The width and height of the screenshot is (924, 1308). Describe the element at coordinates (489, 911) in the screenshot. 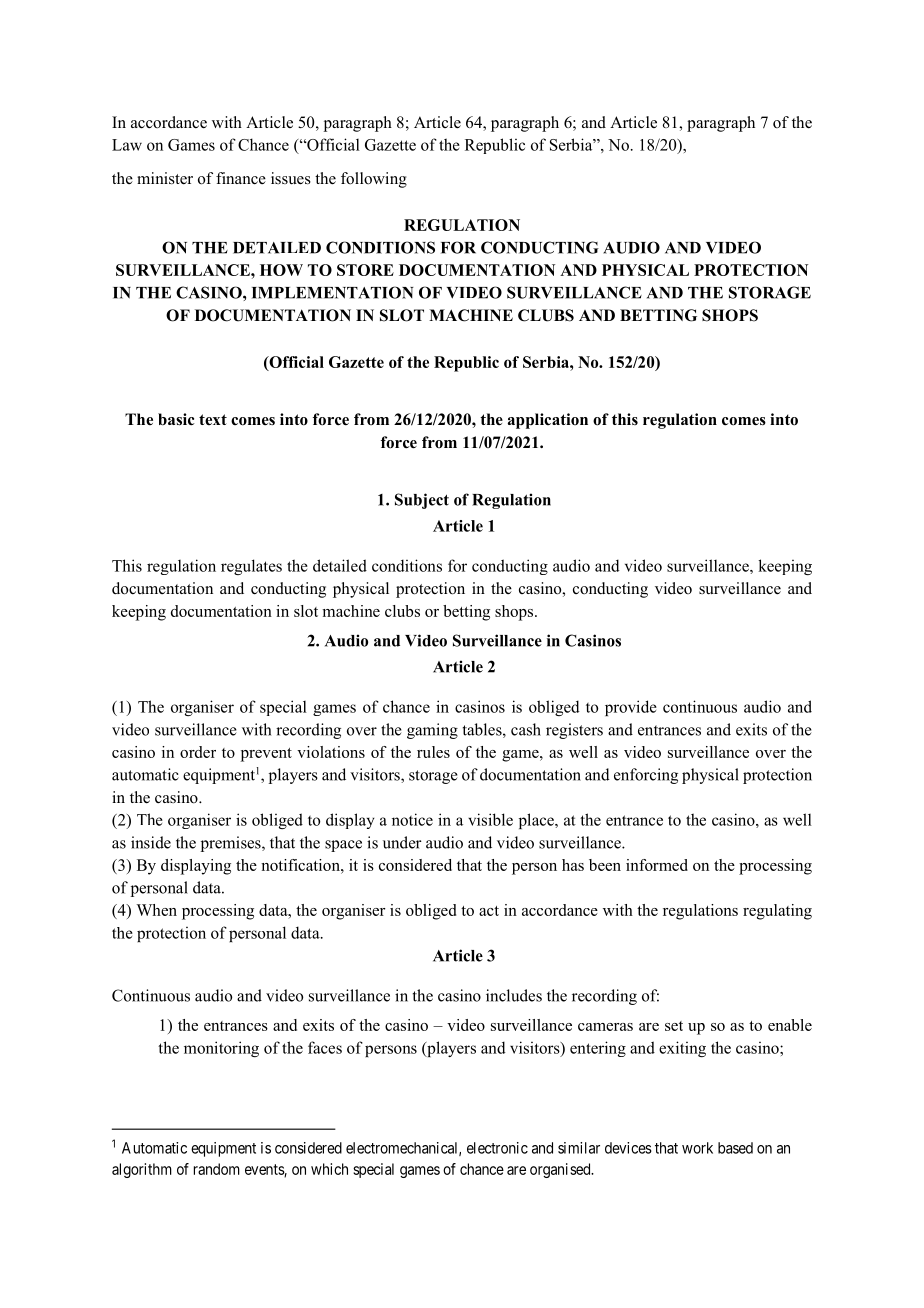

I see `act` at that location.
